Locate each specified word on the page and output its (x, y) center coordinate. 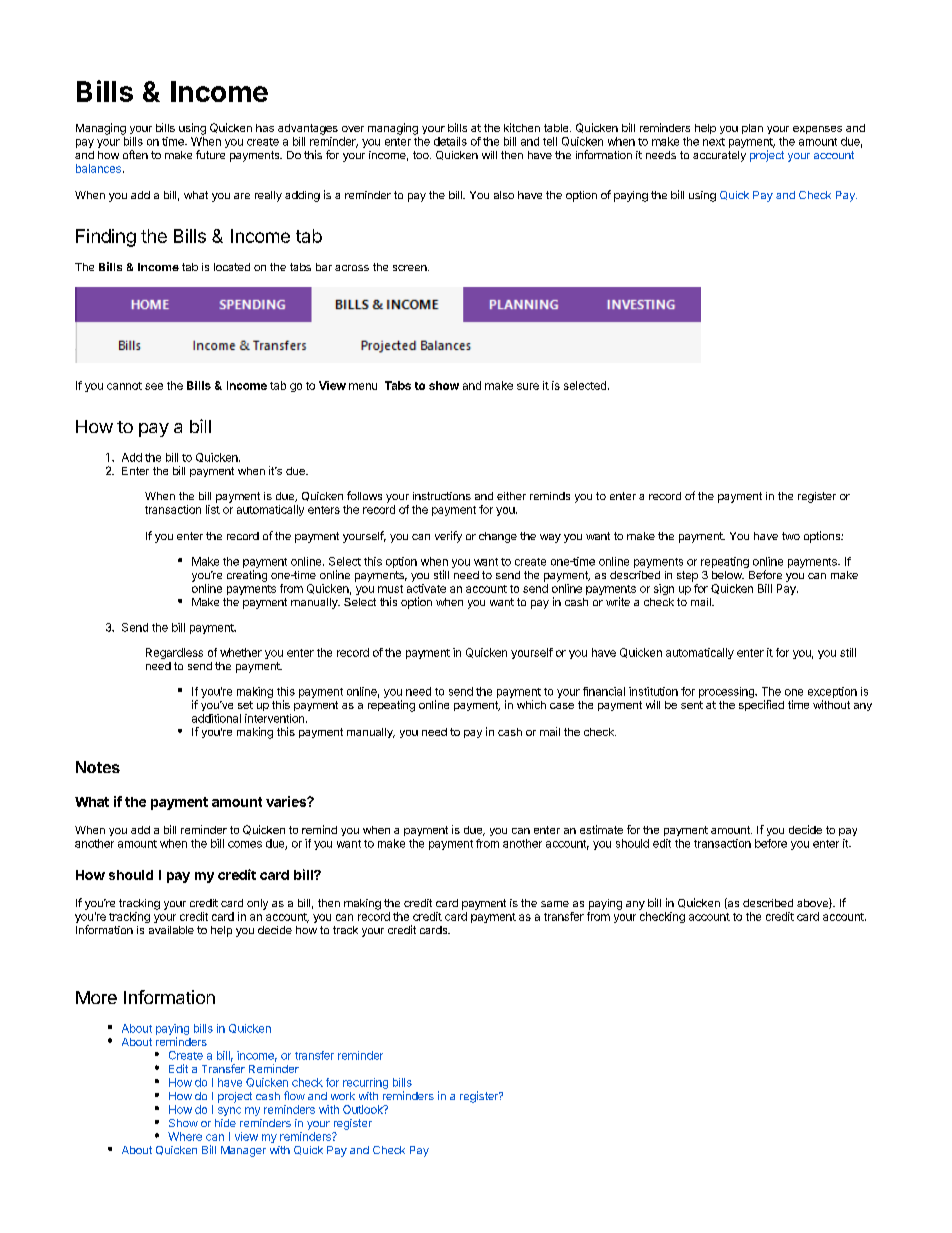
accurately (719, 156)
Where (185, 1136)
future (210, 154)
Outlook (364, 1109)
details (450, 141)
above (813, 903)
